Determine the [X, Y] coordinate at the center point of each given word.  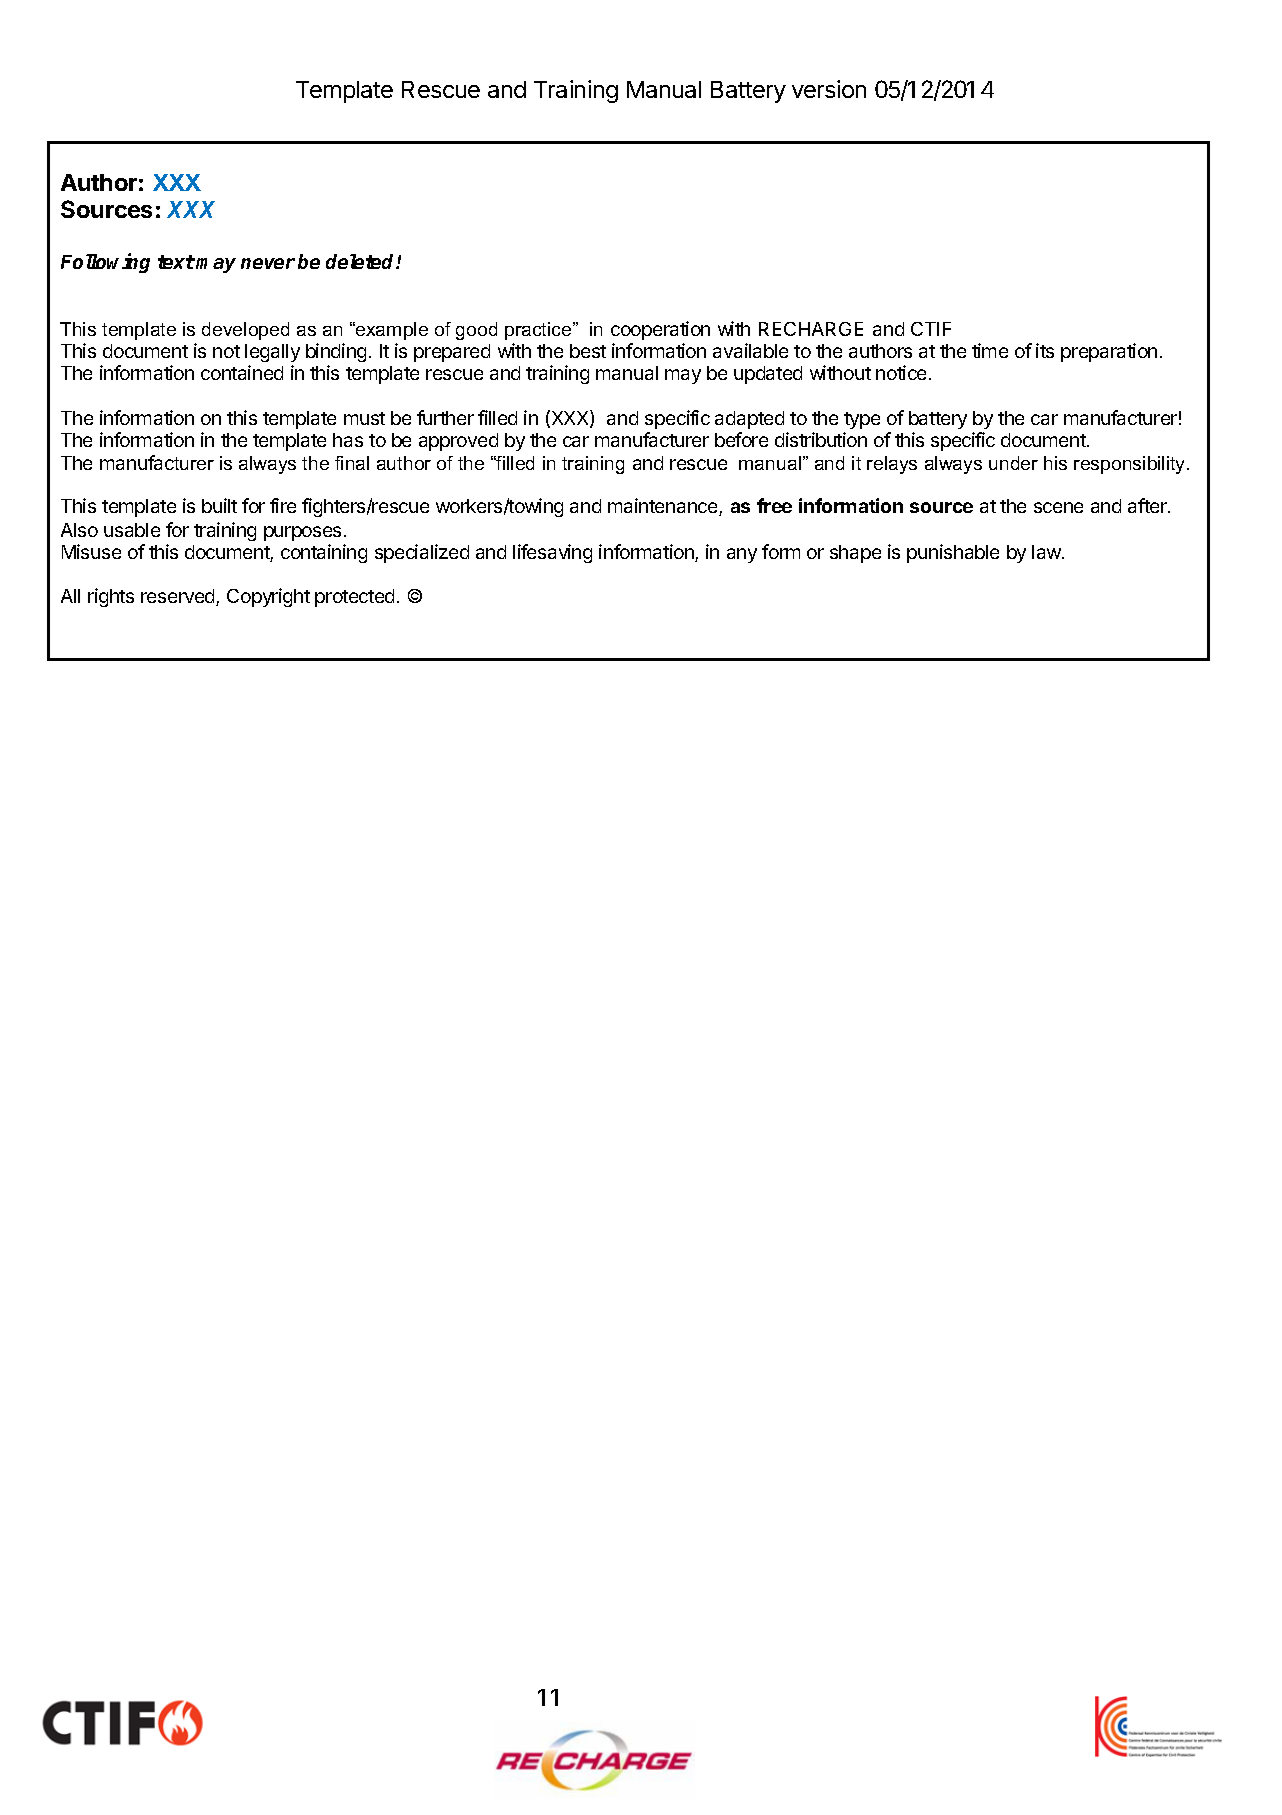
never [268, 263]
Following [105, 263]
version [829, 89]
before [741, 439]
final [352, 463]
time [990, 350]
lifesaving [552, 553]
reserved [179, 597]
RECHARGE [811, 329]
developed [245, 331]
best [588, 351]
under [1013, 463]
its [1045, 350]
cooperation [660, 330]
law [1047, 552]
